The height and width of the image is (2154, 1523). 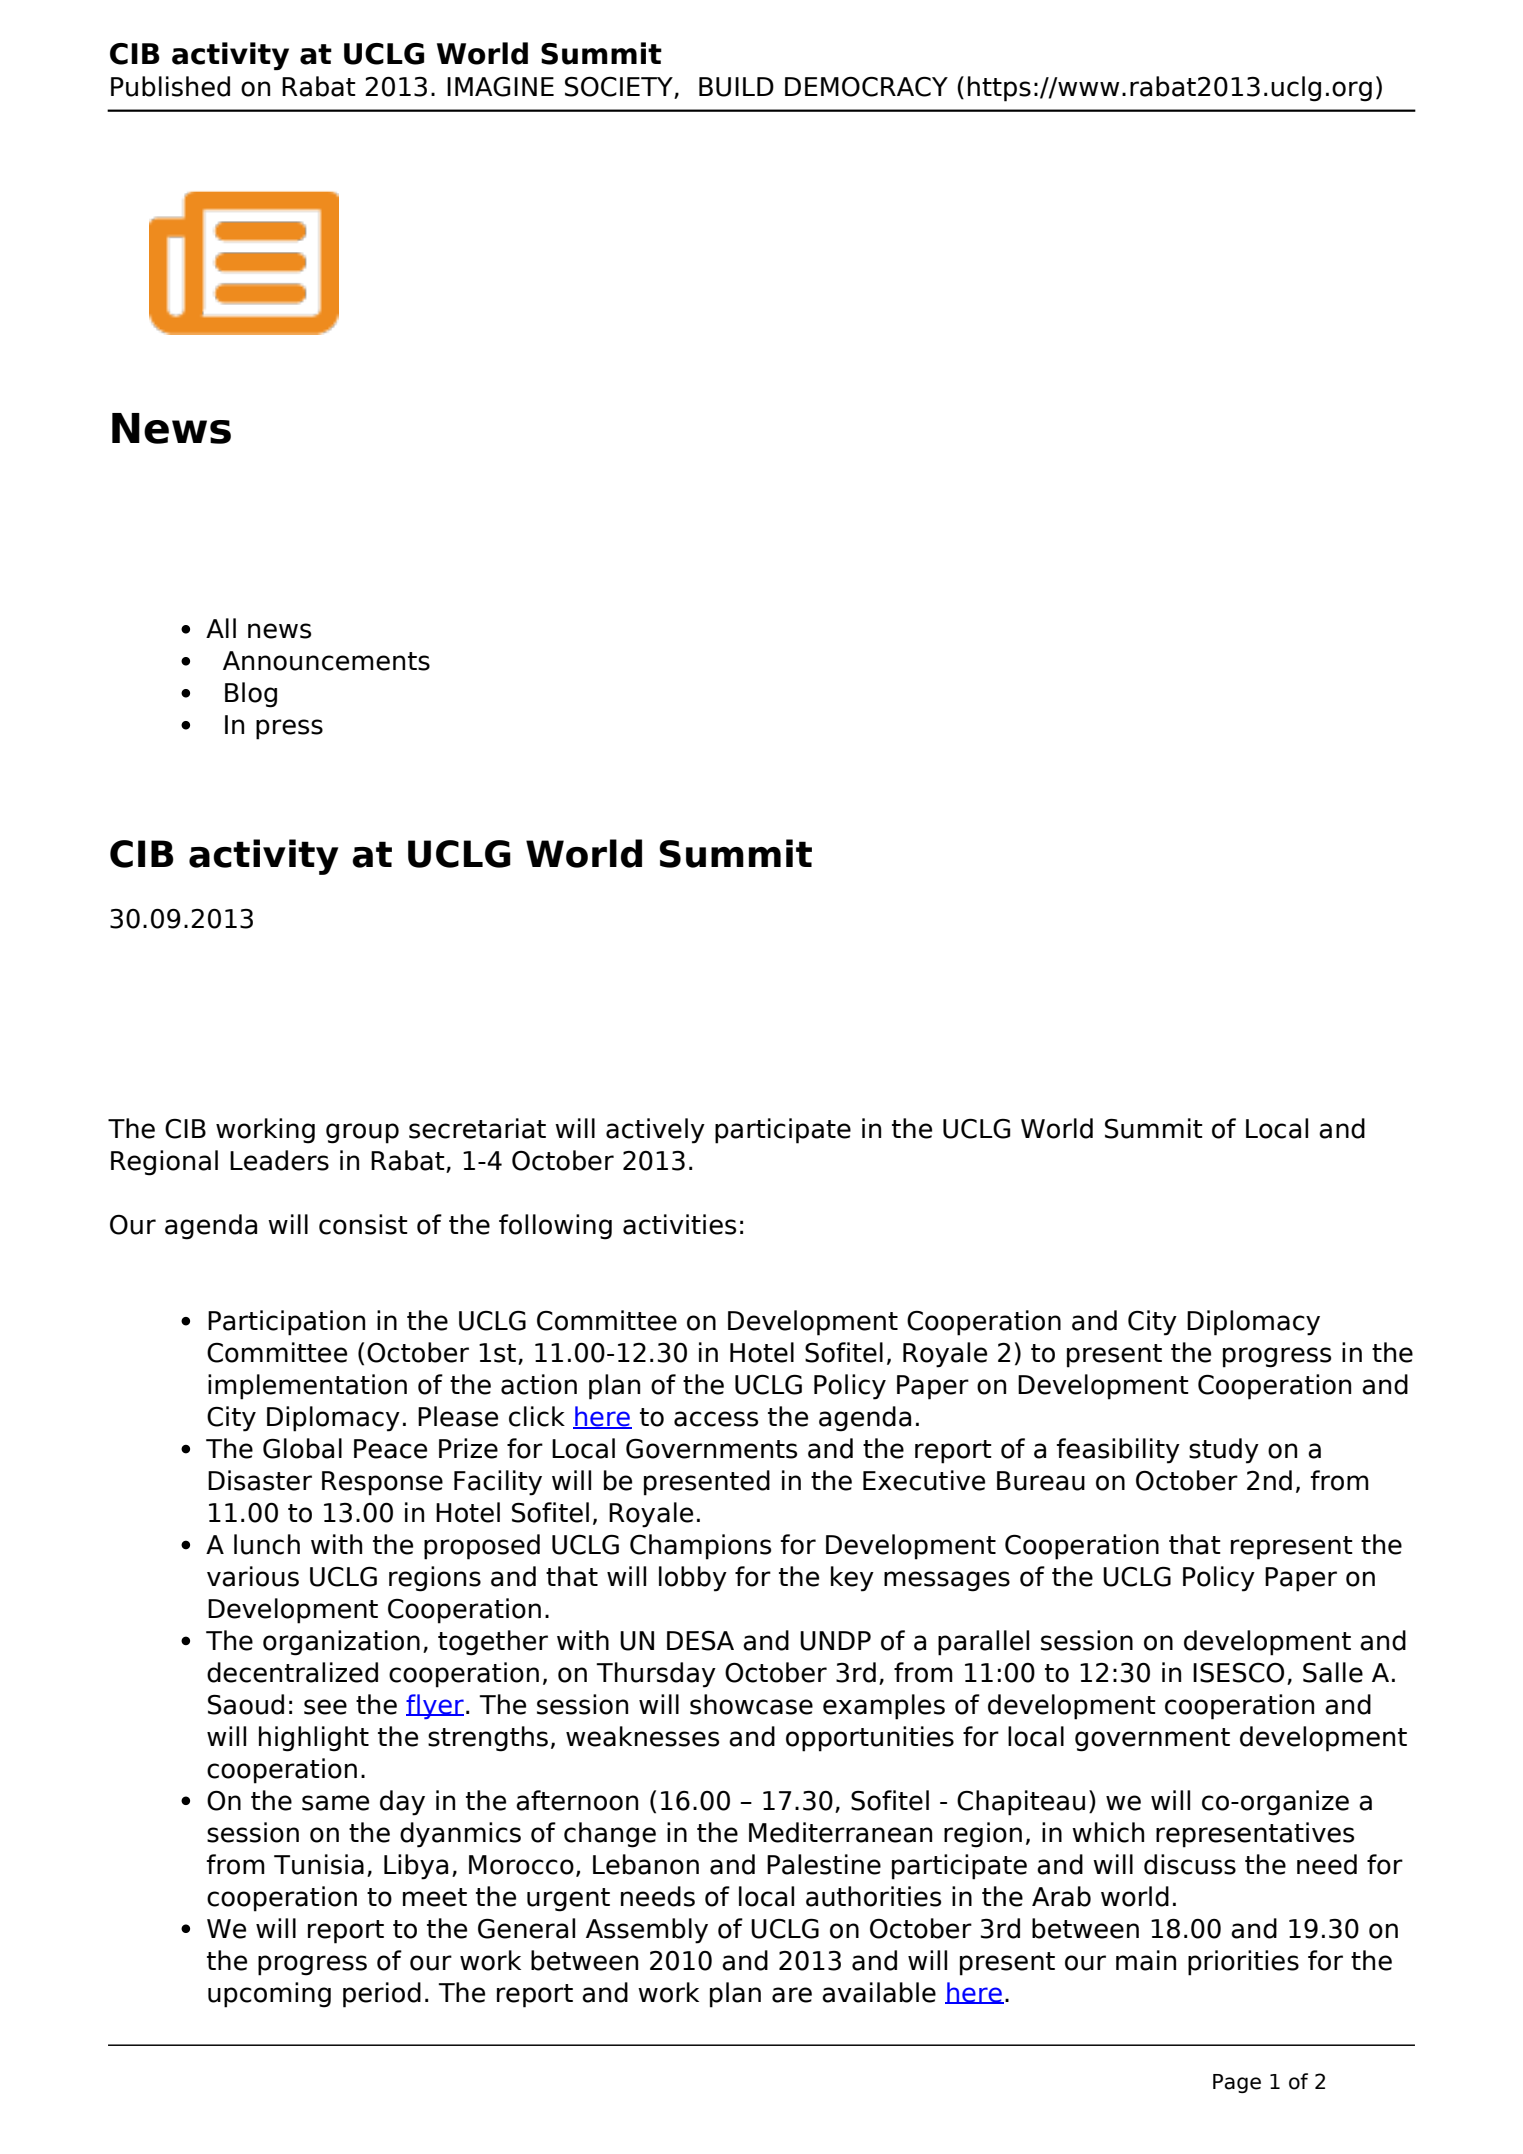 I want to click on are, so click(x=792, y=1995).
